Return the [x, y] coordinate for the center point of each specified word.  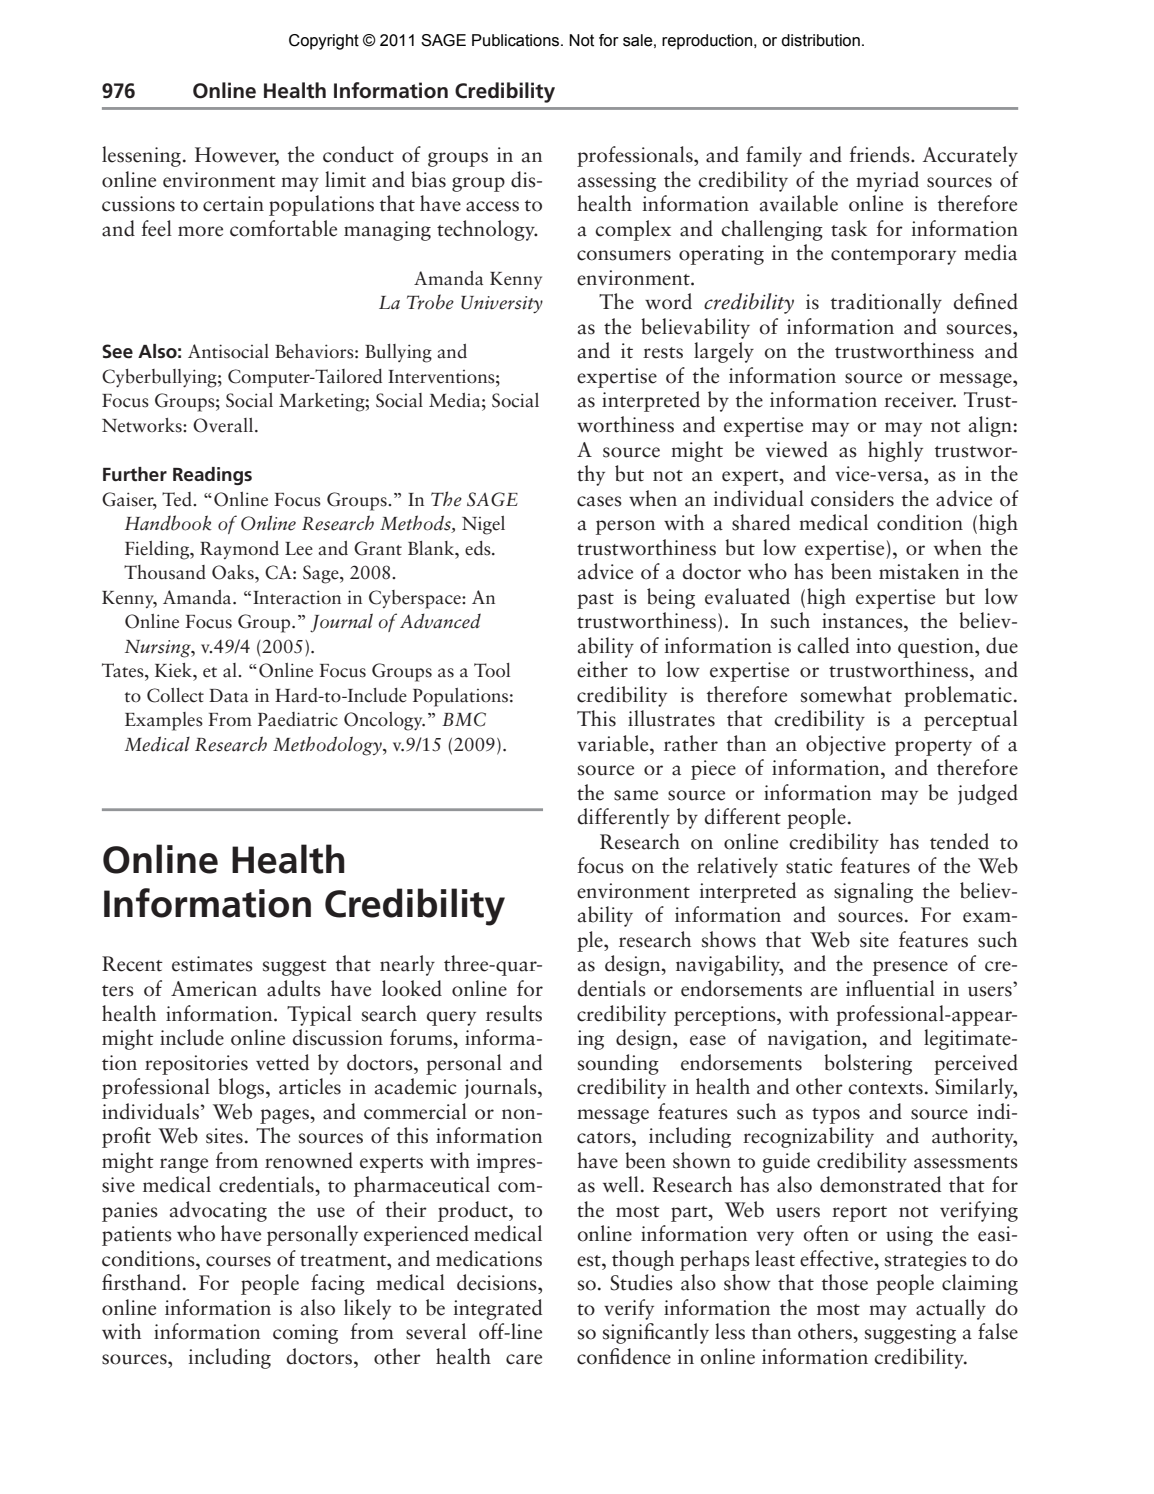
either [602, 669]
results [514, 1013]
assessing [617, 182]
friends [880, 154]
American [214, 989]
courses [238, 1261]
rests [663, 353]
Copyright [324, 42]
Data [228, 696]
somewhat [846, 694]
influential [890, 988]
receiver [920, 400]
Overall [224, 425]
